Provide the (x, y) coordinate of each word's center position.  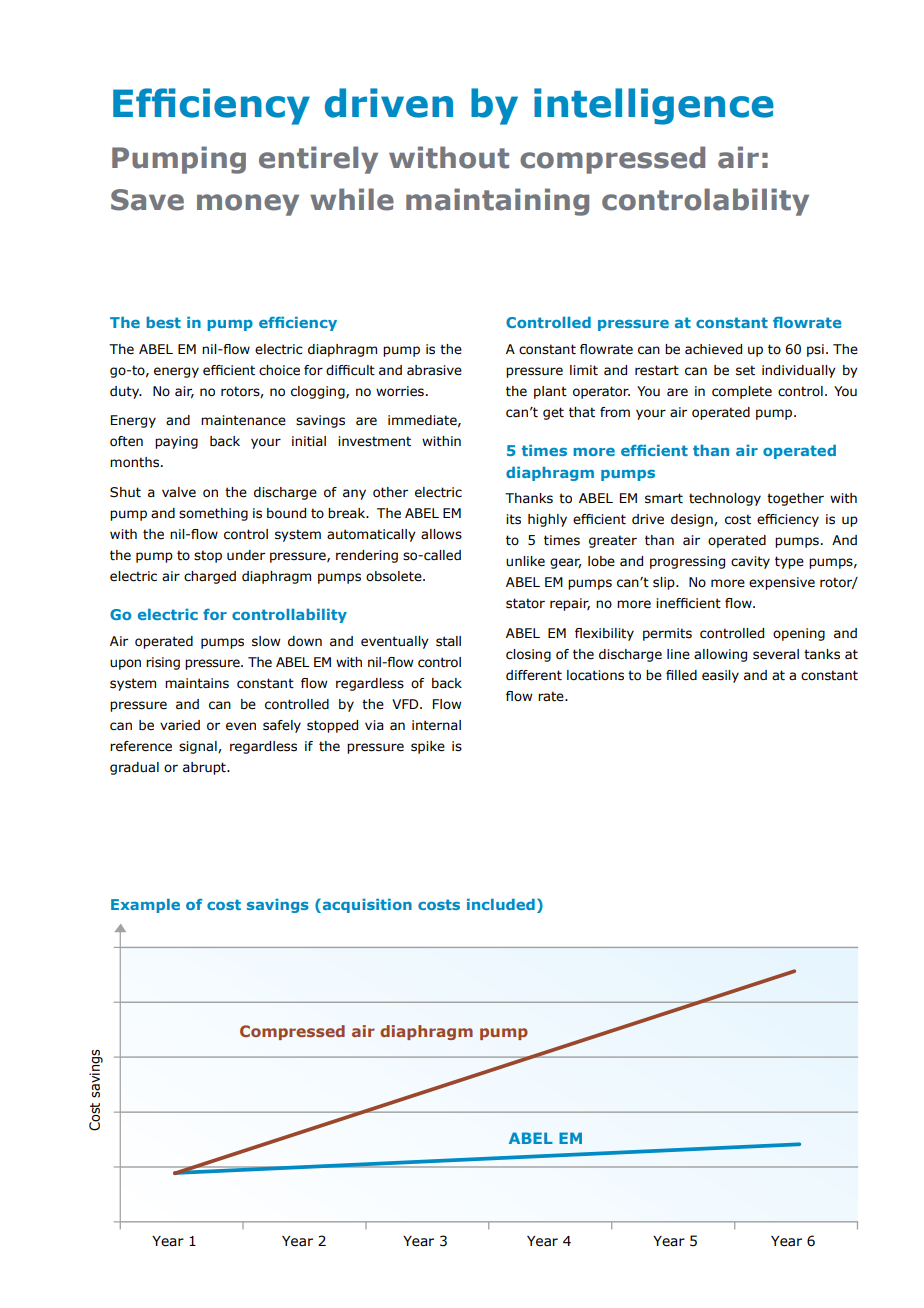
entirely (318, 160)
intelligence (654, 106)
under (246, 555)
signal (199, 747)
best (164, 322)
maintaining (497, 202)
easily (720, 676)
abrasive (434, 370)
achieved (713, 349)
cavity (750, 562)
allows (441, 534)
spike (428, 747)
